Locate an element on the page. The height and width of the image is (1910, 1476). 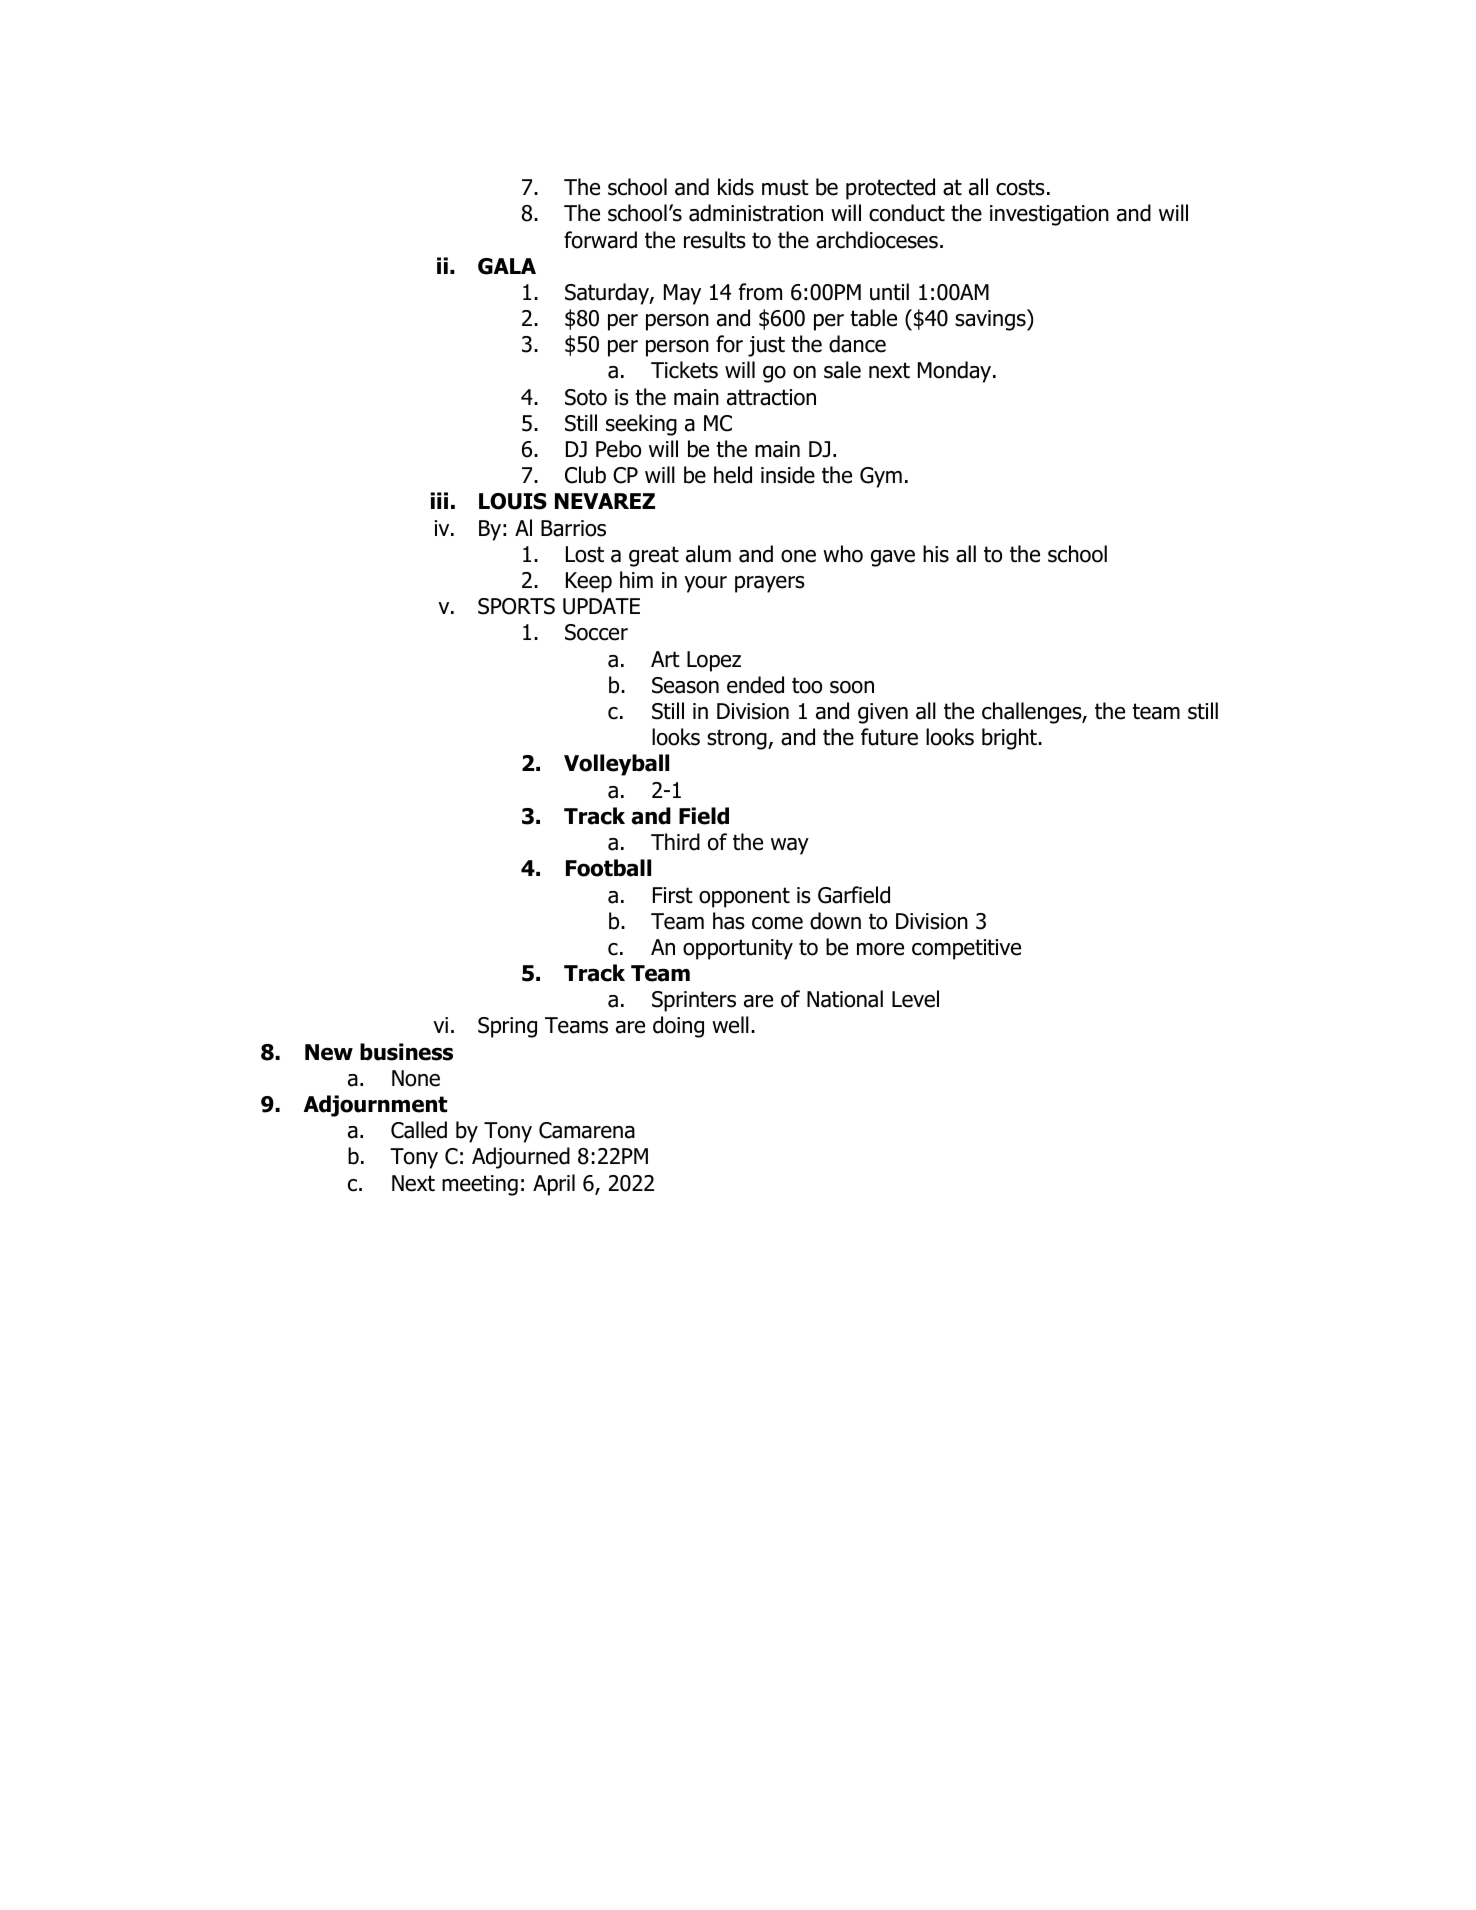
iii is located at coordinates (439, 500).
